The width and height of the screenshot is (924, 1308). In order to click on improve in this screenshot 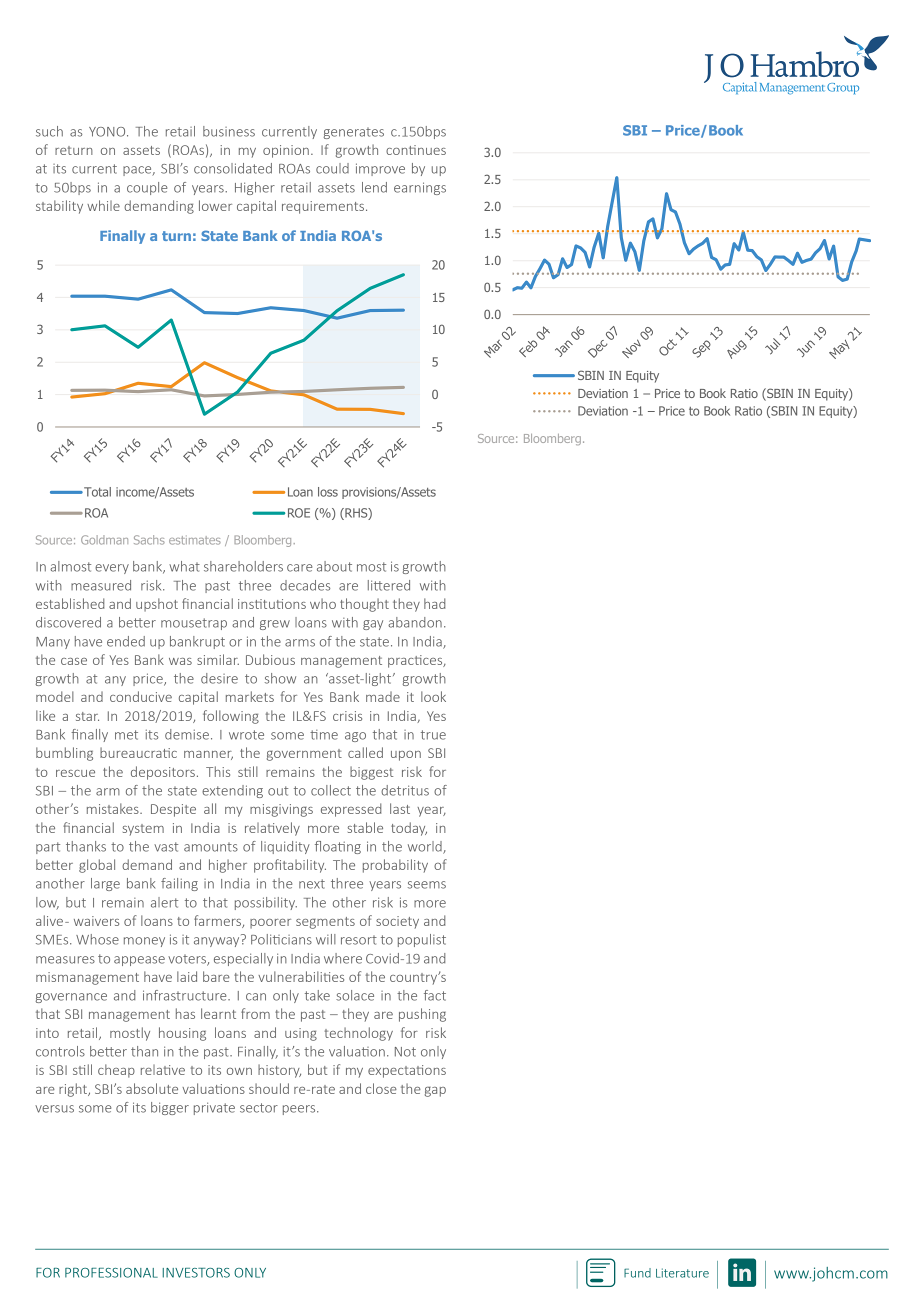, I will do `click(380, 169)`.
